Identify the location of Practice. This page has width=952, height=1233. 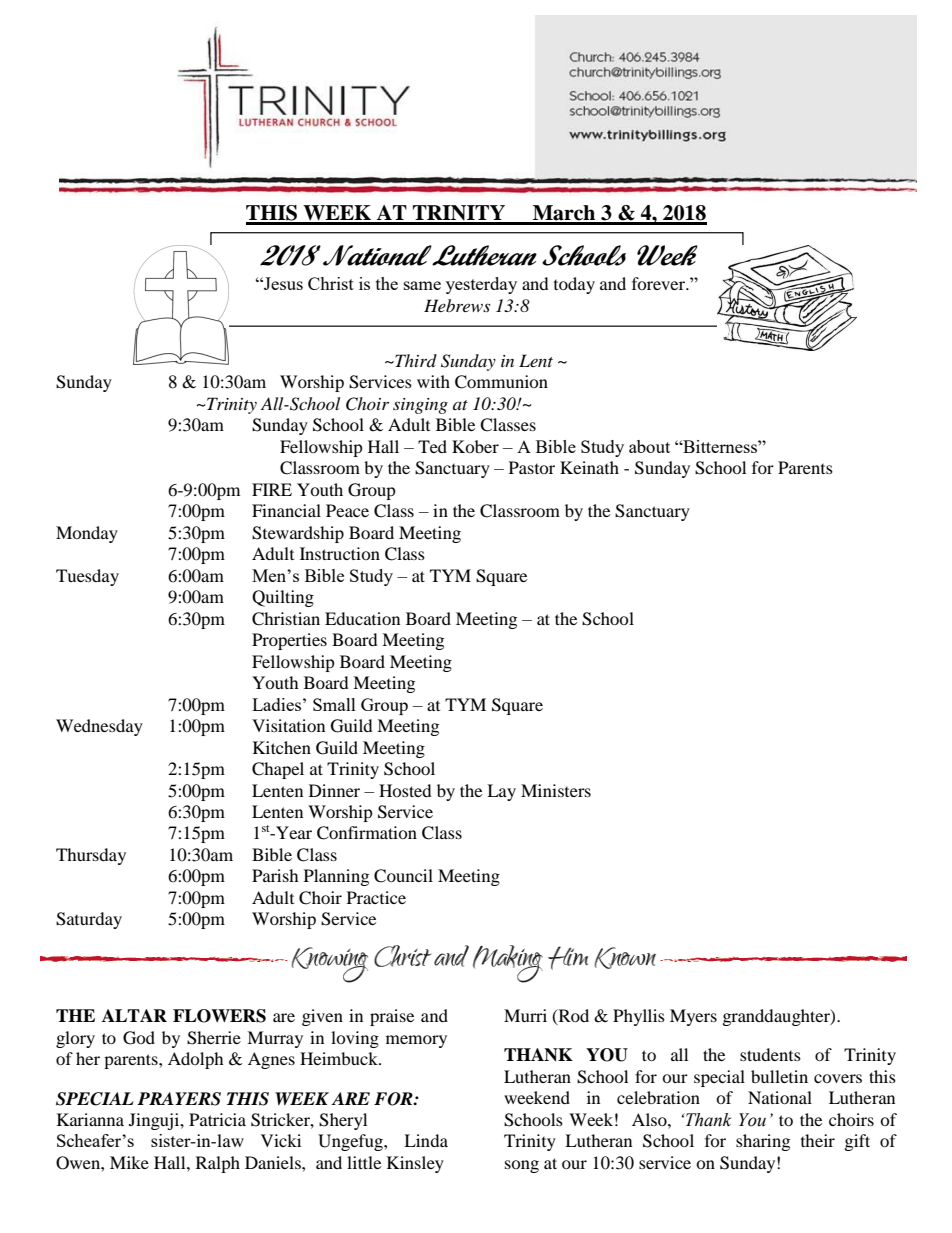
(376, 897).
